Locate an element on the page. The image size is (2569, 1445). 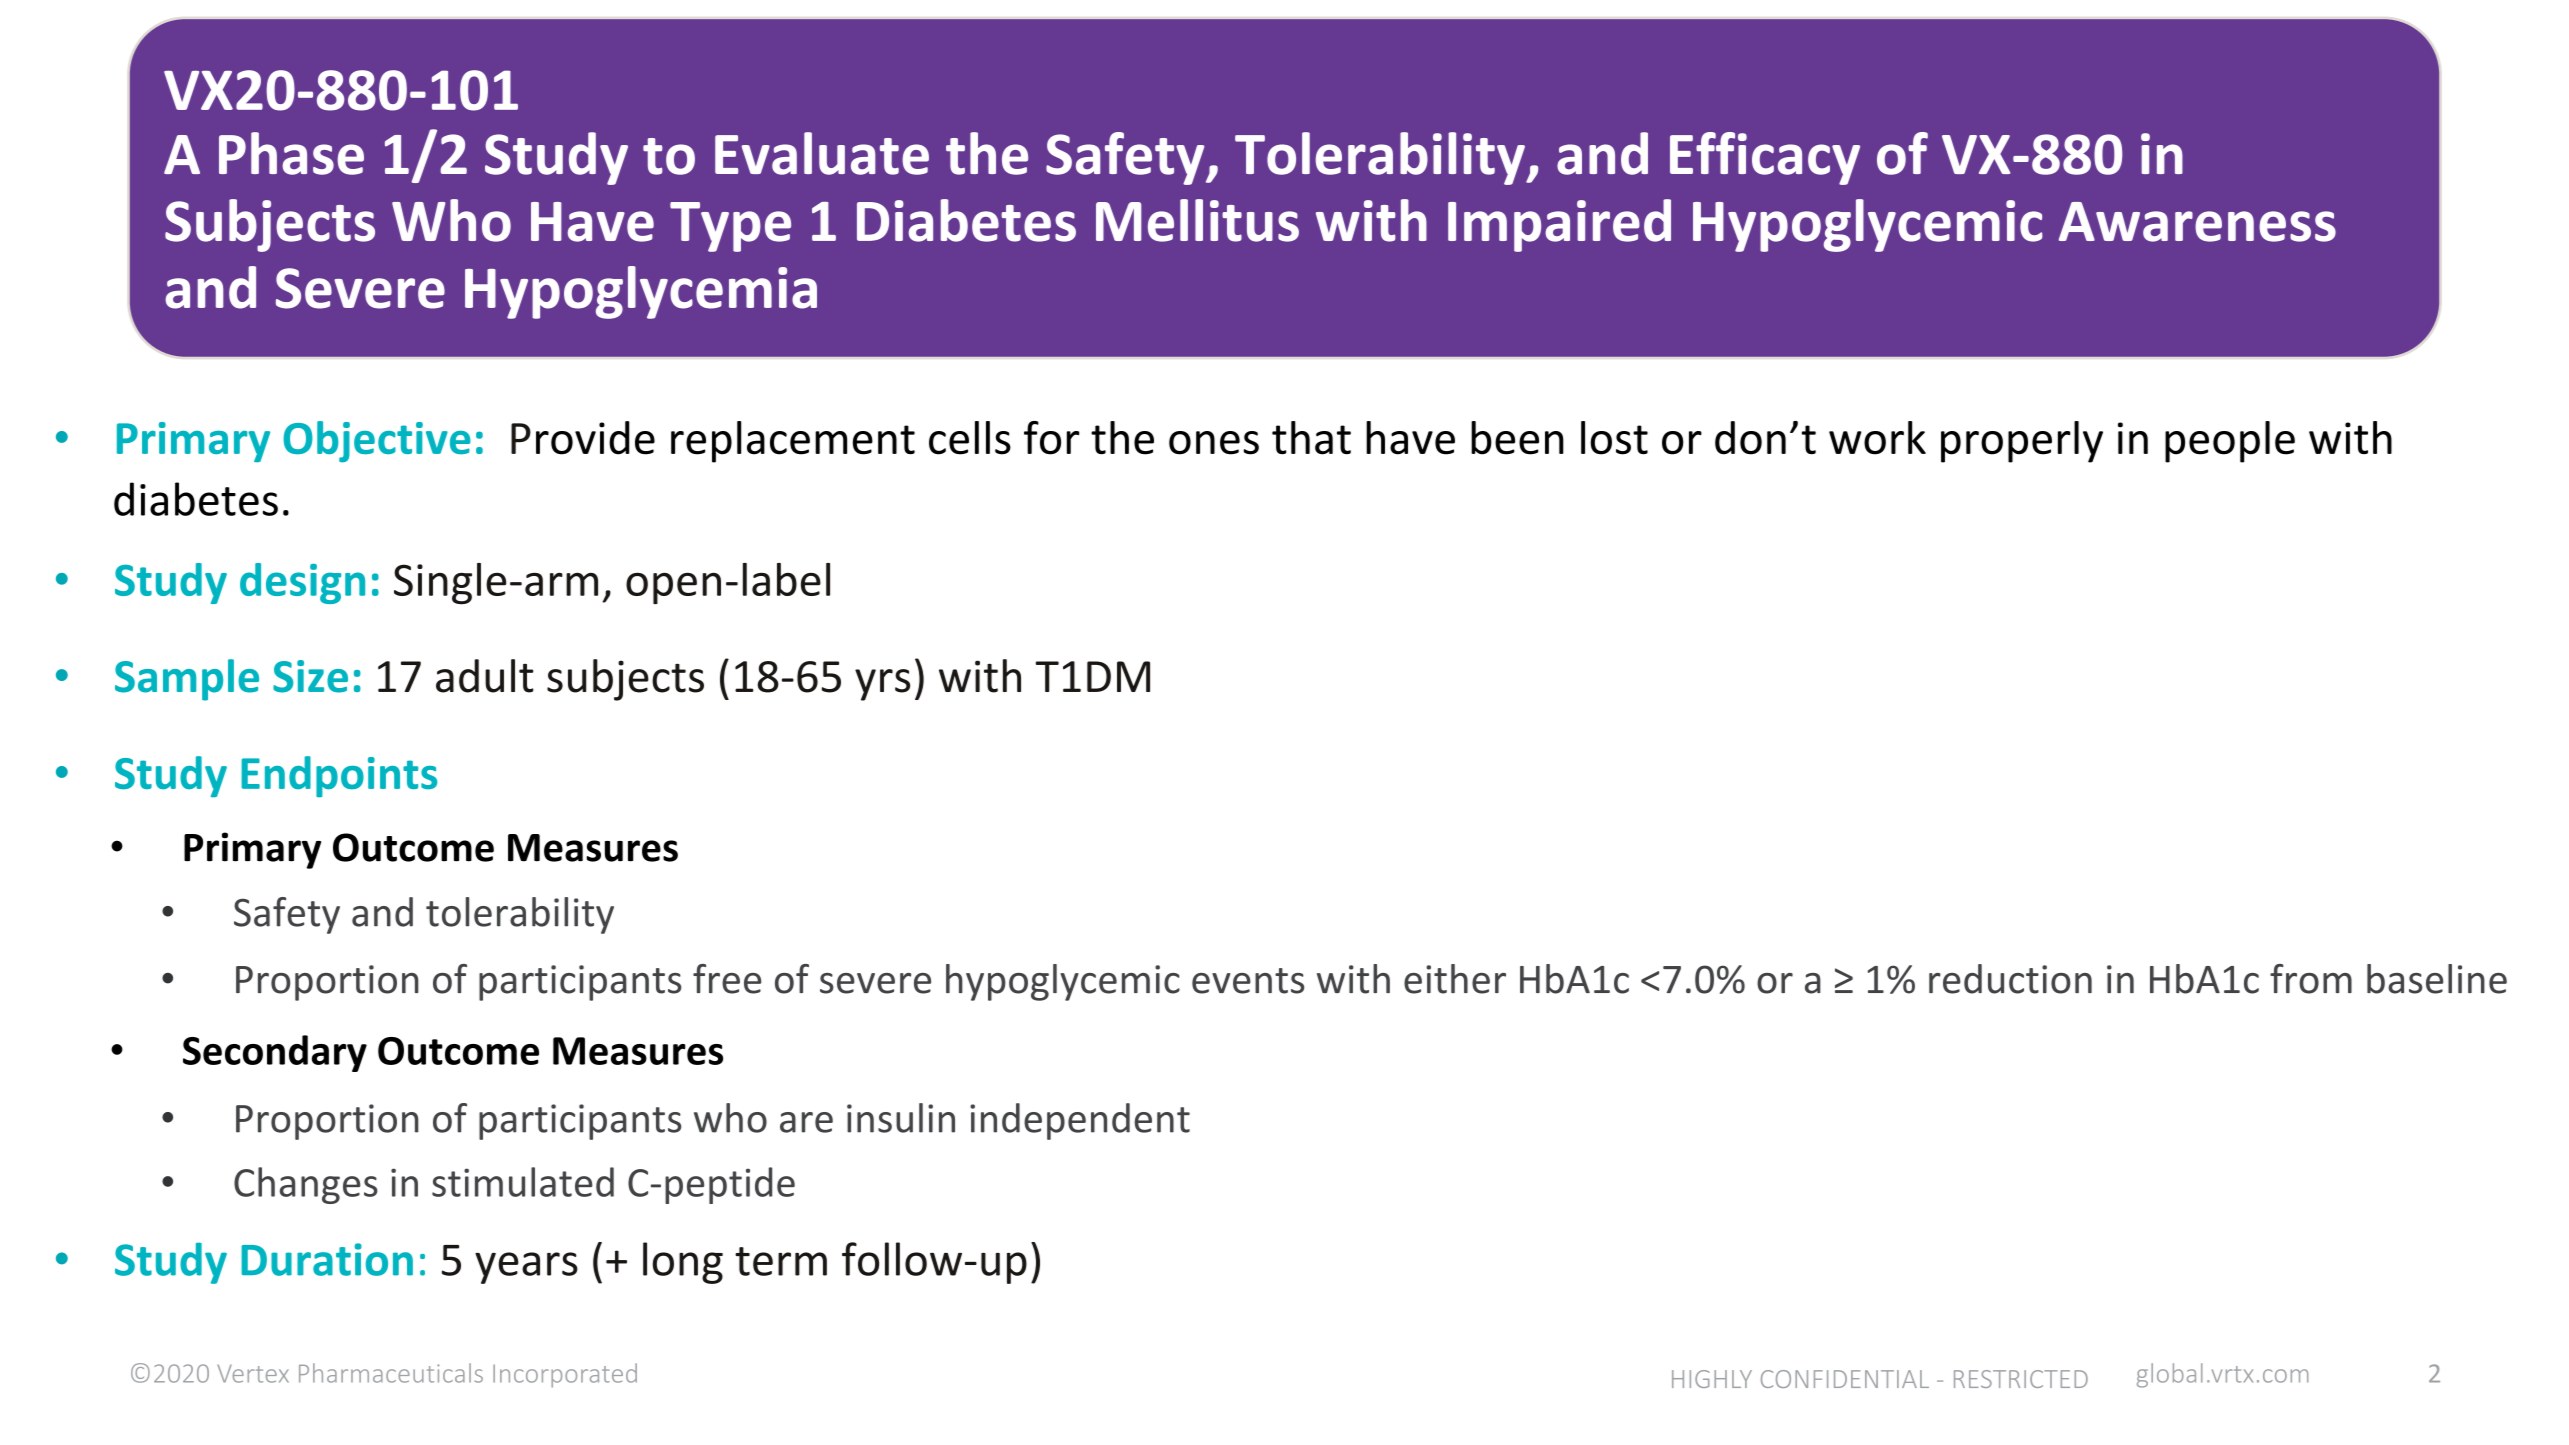
events is located at coordinates (1248, 981).
